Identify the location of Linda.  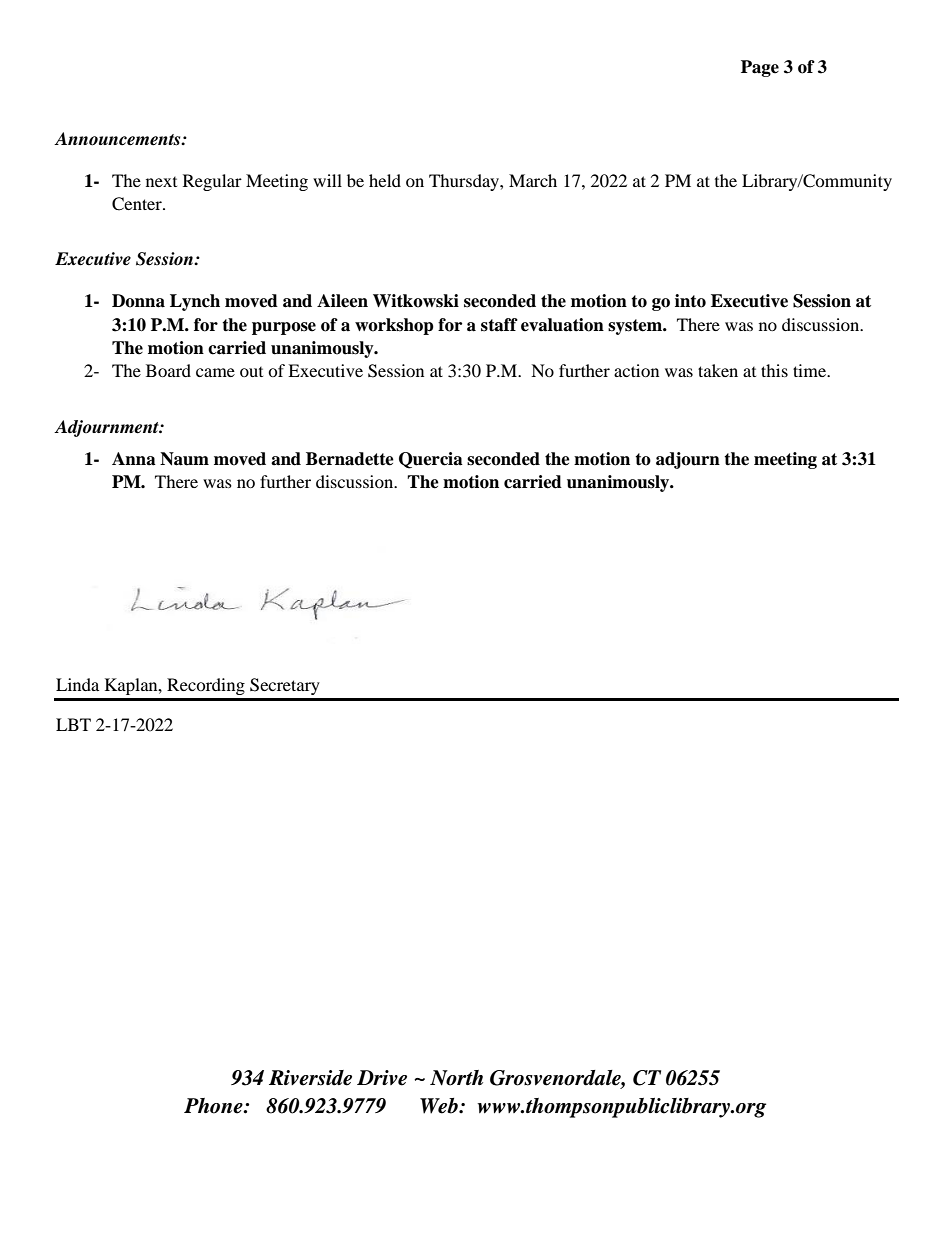
(77, 684).
